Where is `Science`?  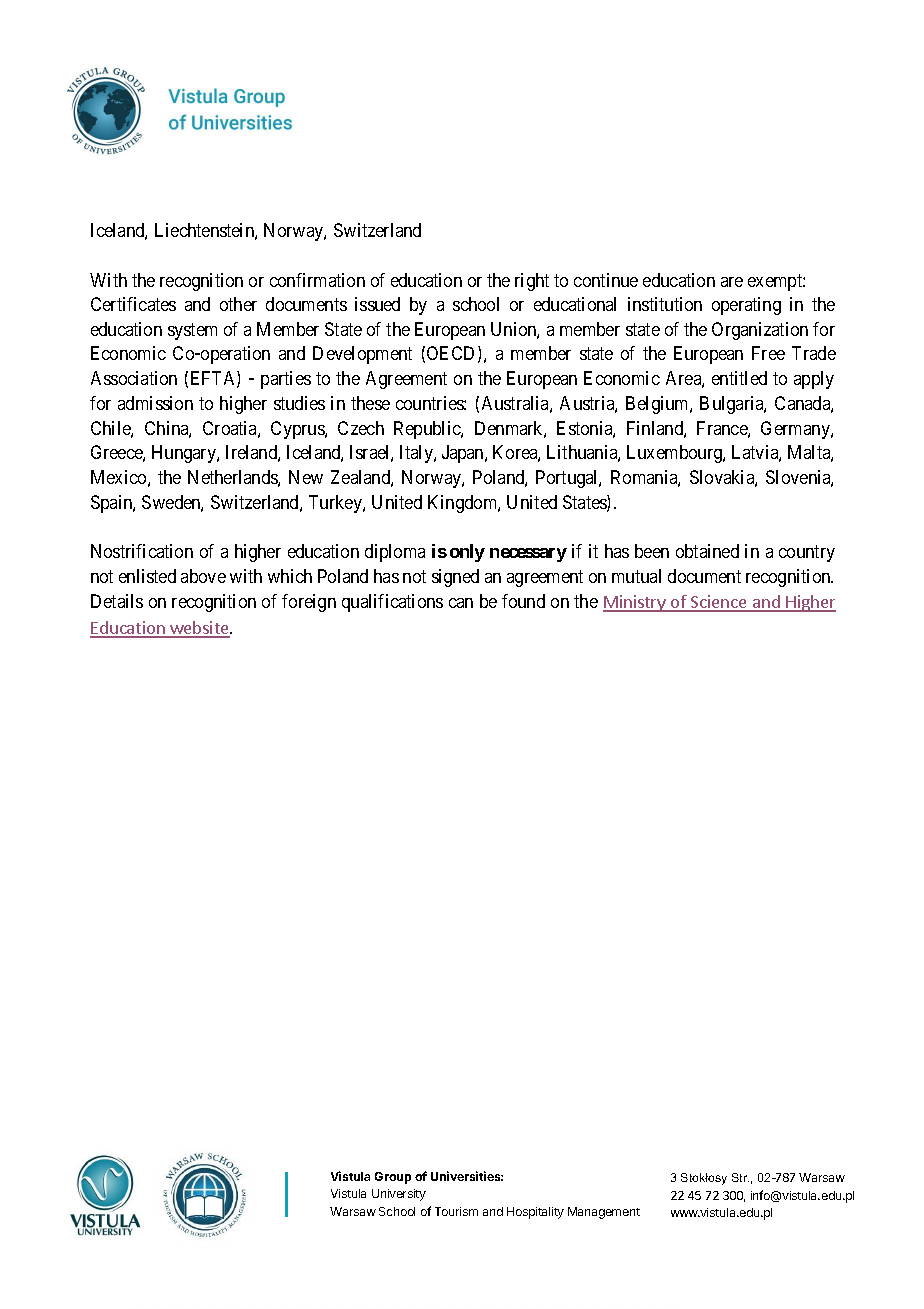 Science is located at coordinates (719, 603).
